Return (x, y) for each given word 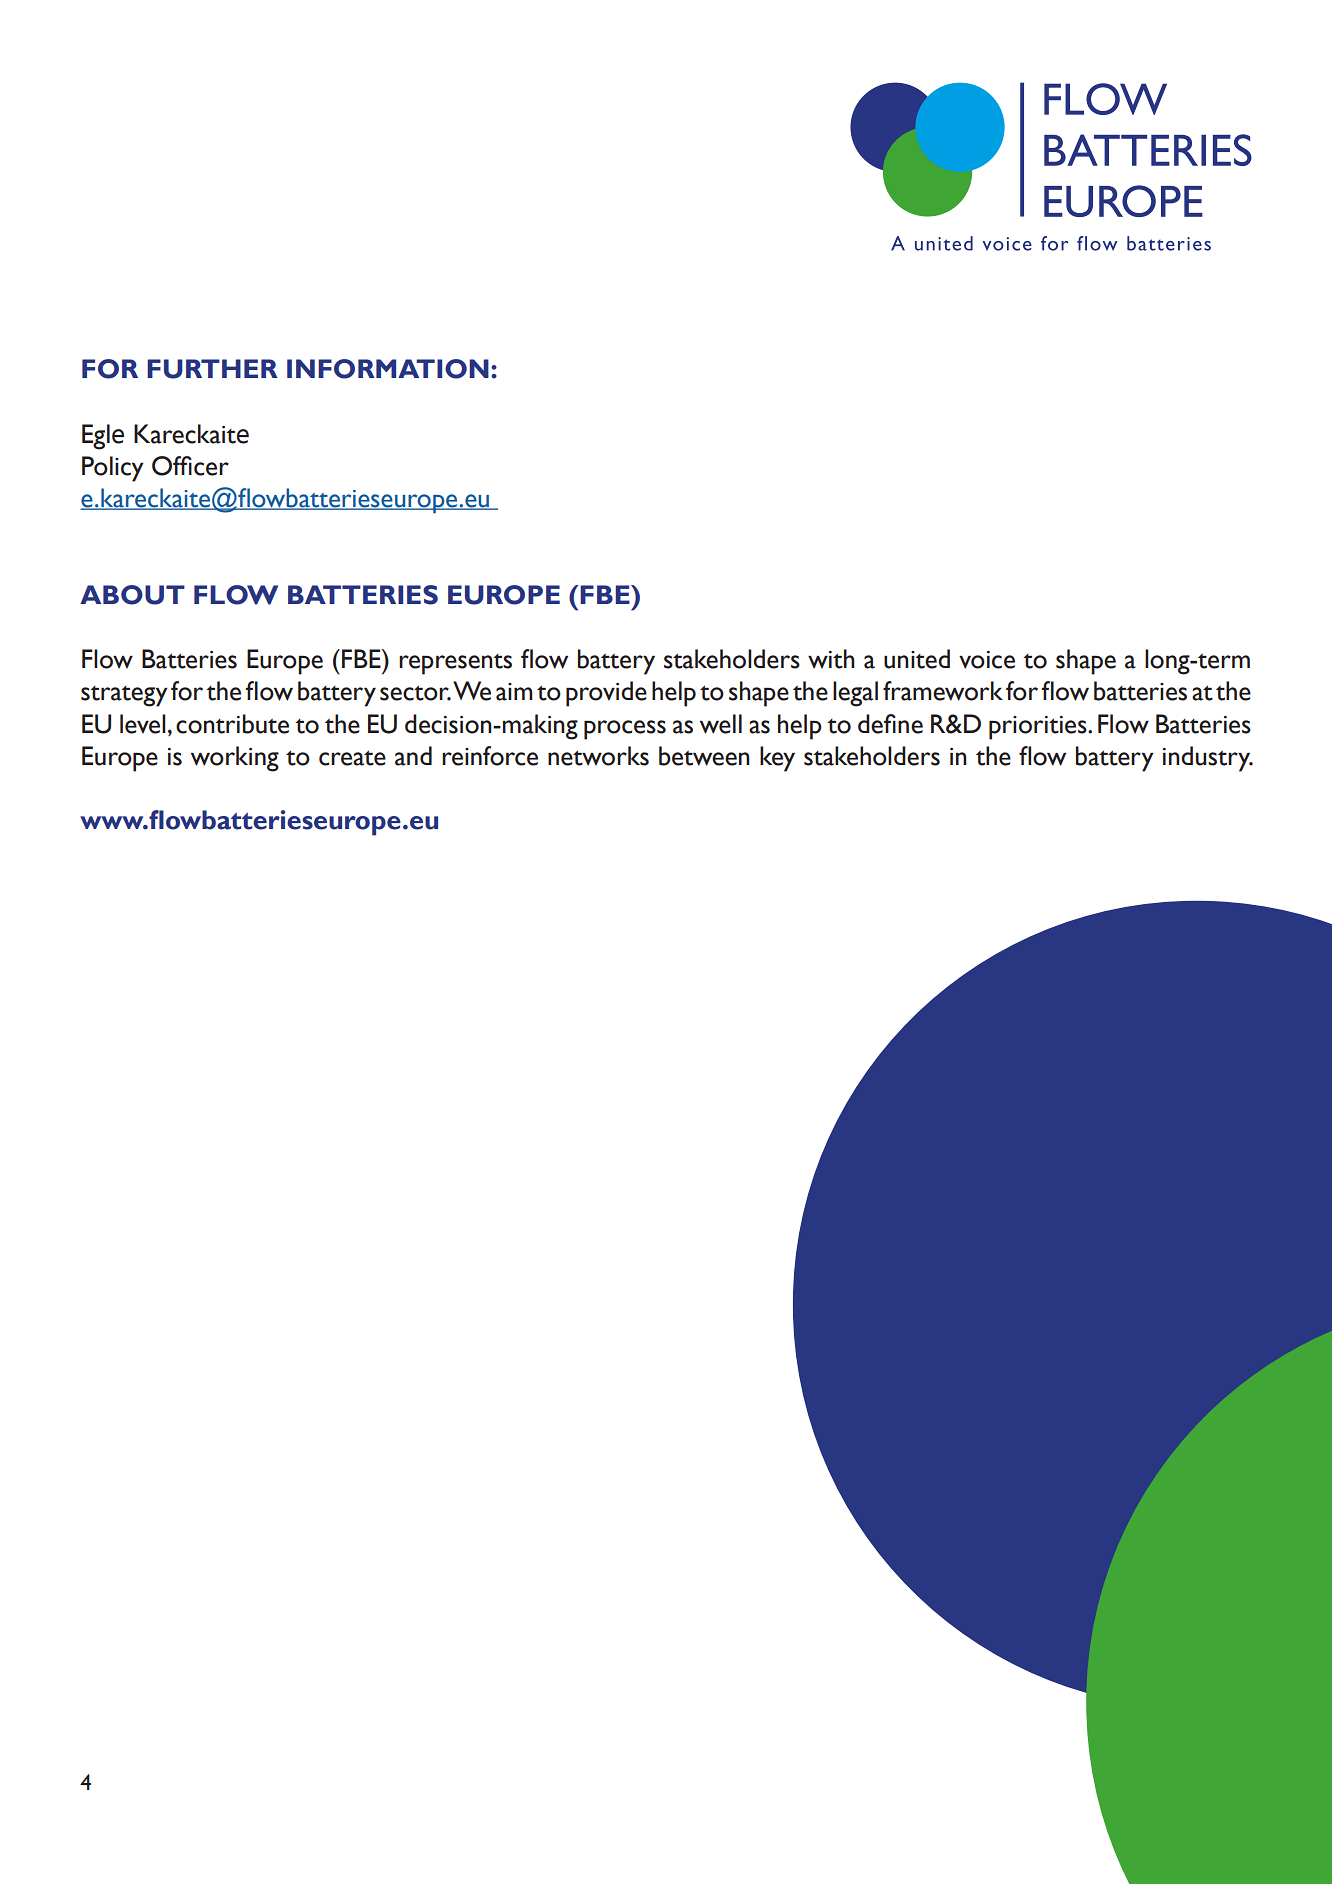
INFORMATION (388, 369)
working (235, 759)
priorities (1039, 728)
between (704, 756)
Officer (190, 466)
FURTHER (212, 369)
